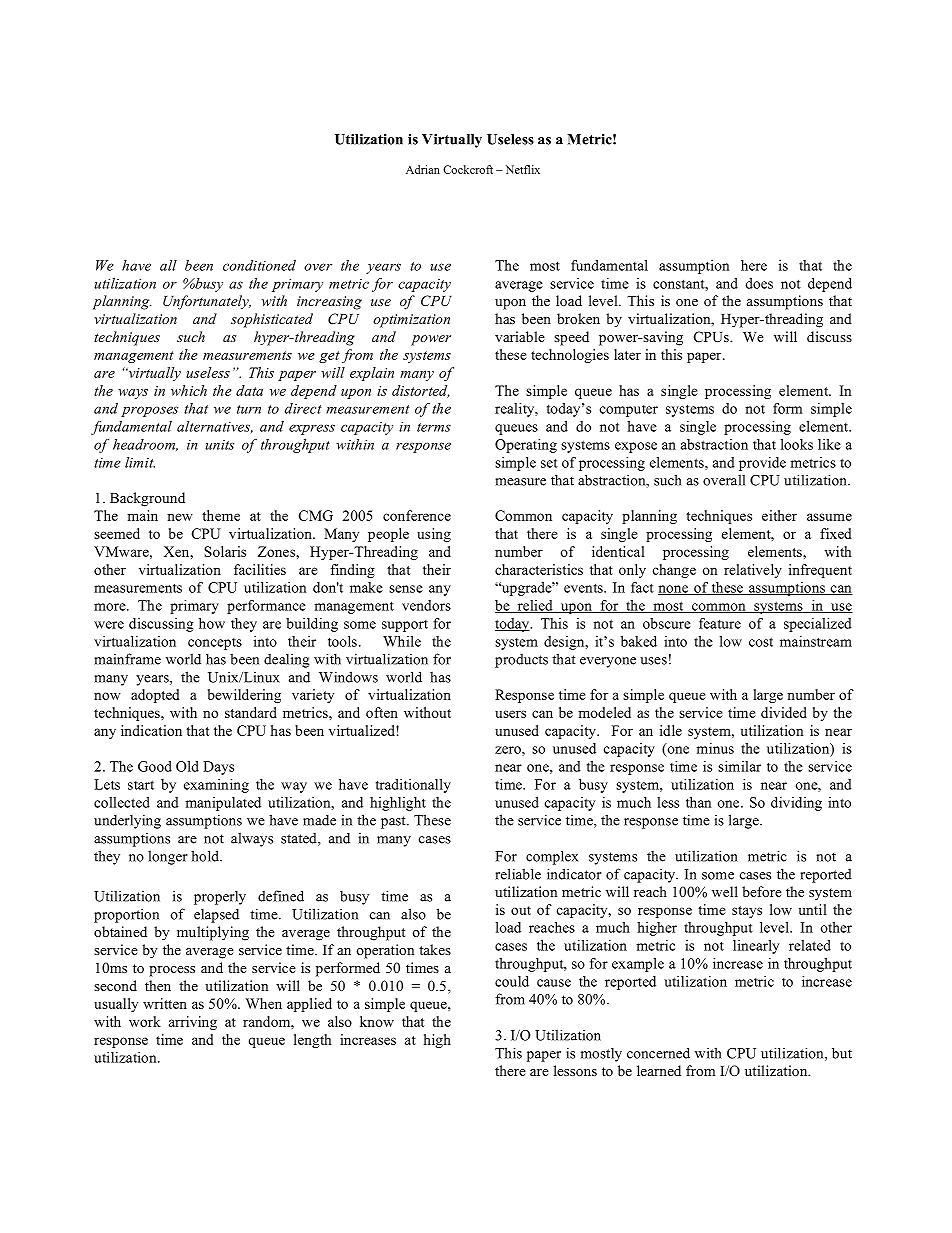 The height and width of the page is (1233, 952). I want to click on arriving, so click(193, 1023).
